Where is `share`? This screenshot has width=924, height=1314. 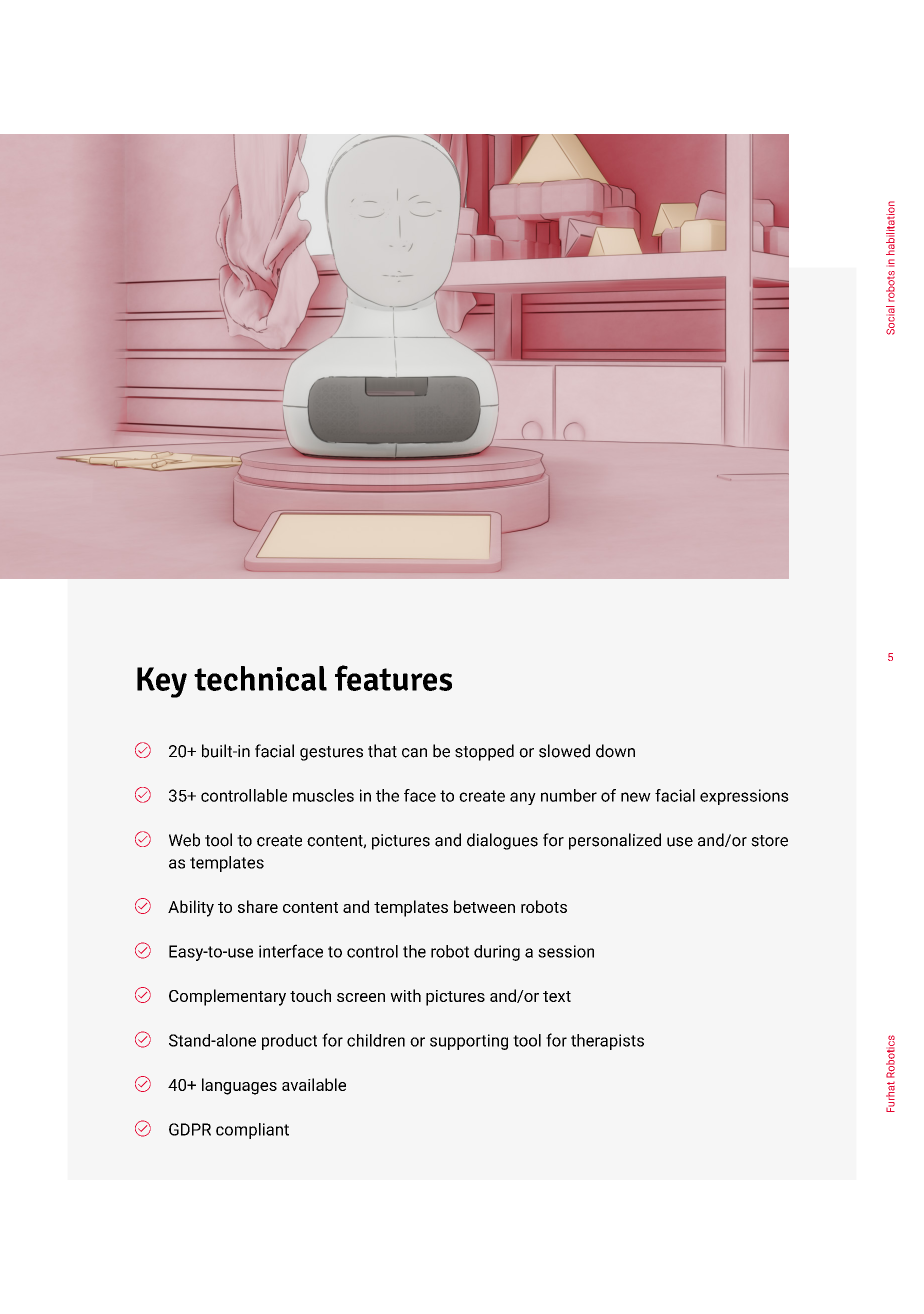
share is located at coordinates (258, 906).
